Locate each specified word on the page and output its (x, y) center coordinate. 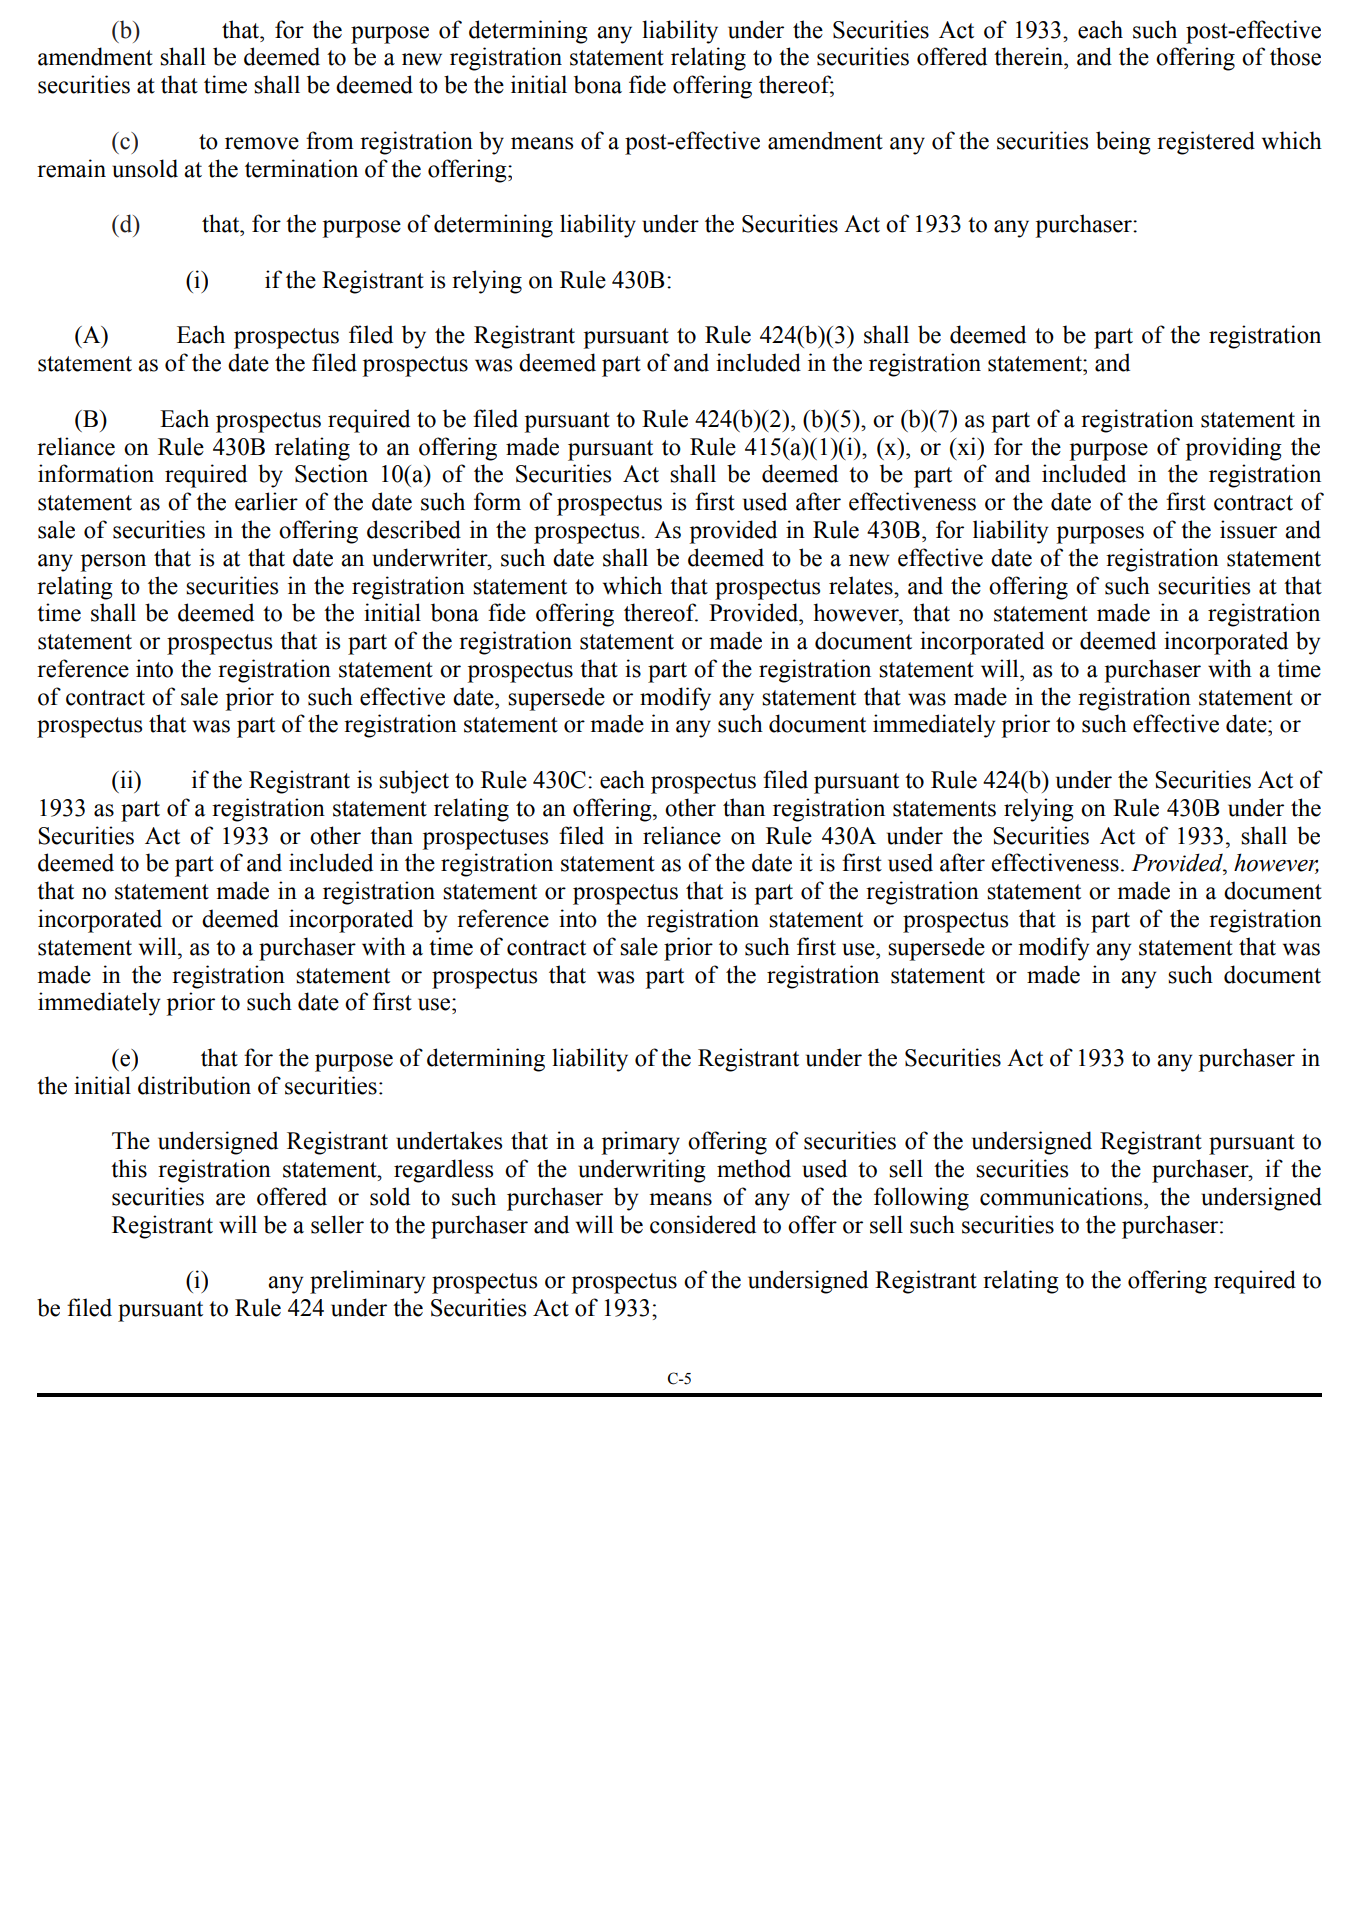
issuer (1248, 529)
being (1123, 143)
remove (262, 143)
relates (862, 585)
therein (1030, 56)
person (113, 563)
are (230, 1199)
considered (703, 1224)
